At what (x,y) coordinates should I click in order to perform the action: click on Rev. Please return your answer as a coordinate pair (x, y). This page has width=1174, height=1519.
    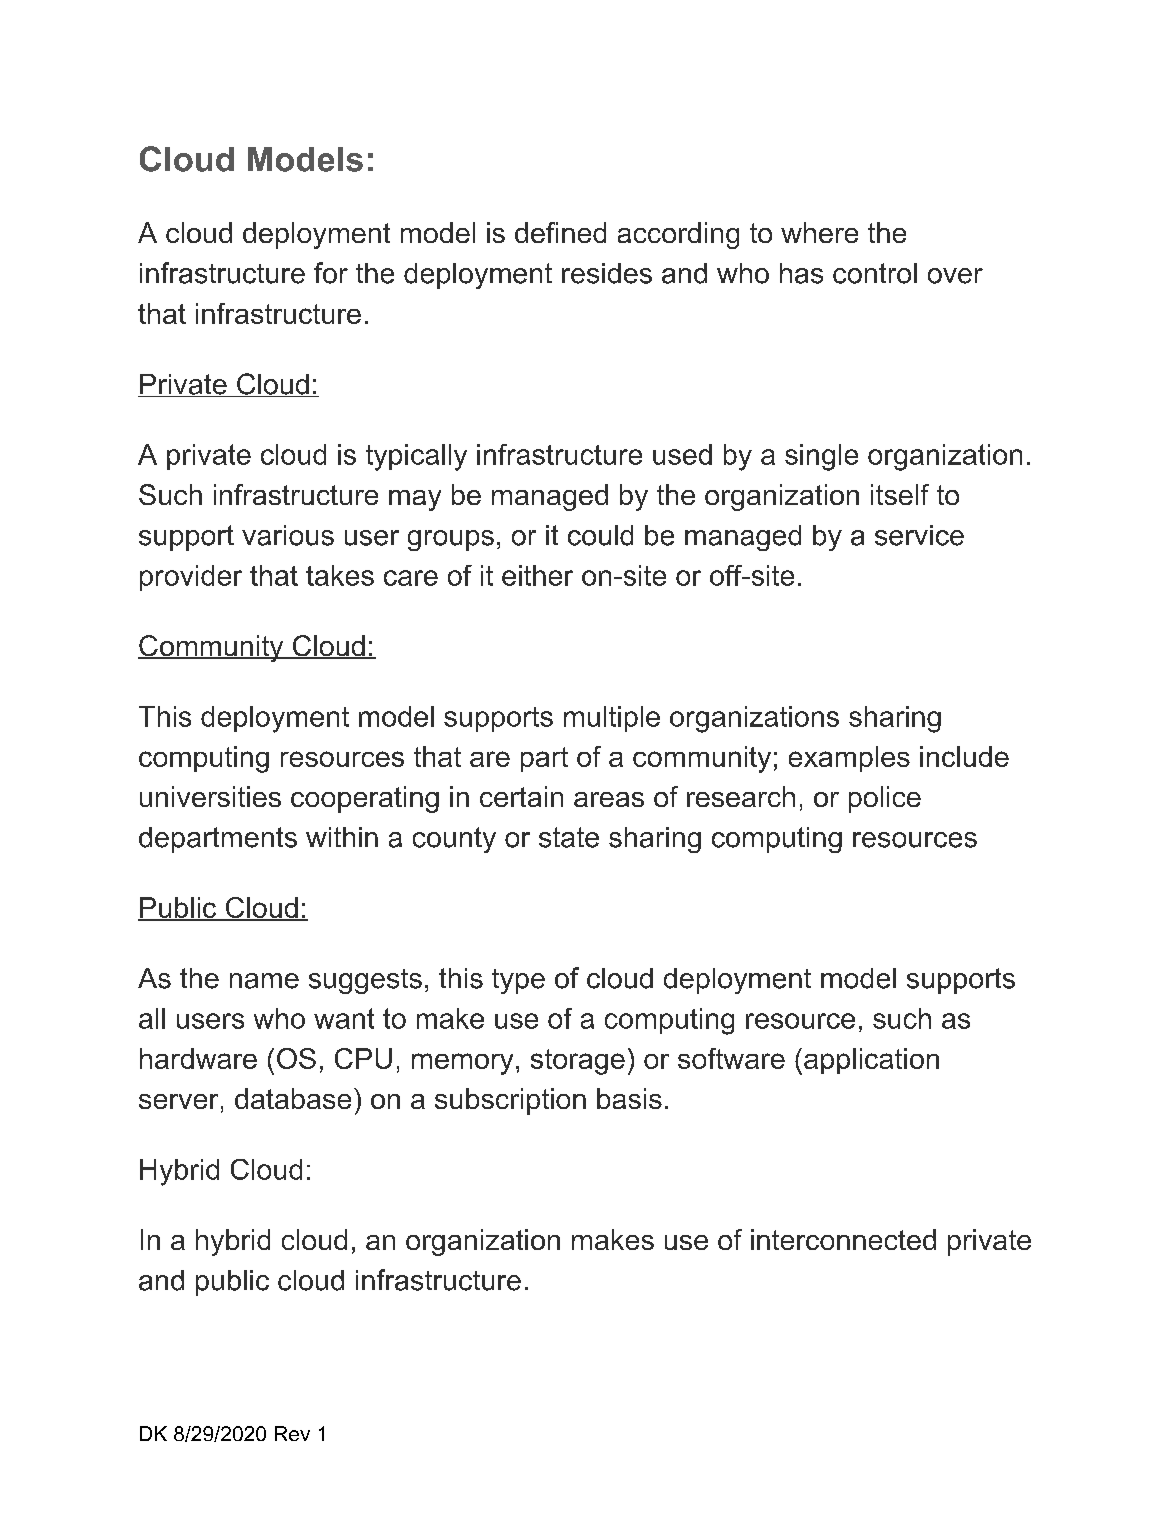
    Looking at the image, I should click on (292, 1433).
